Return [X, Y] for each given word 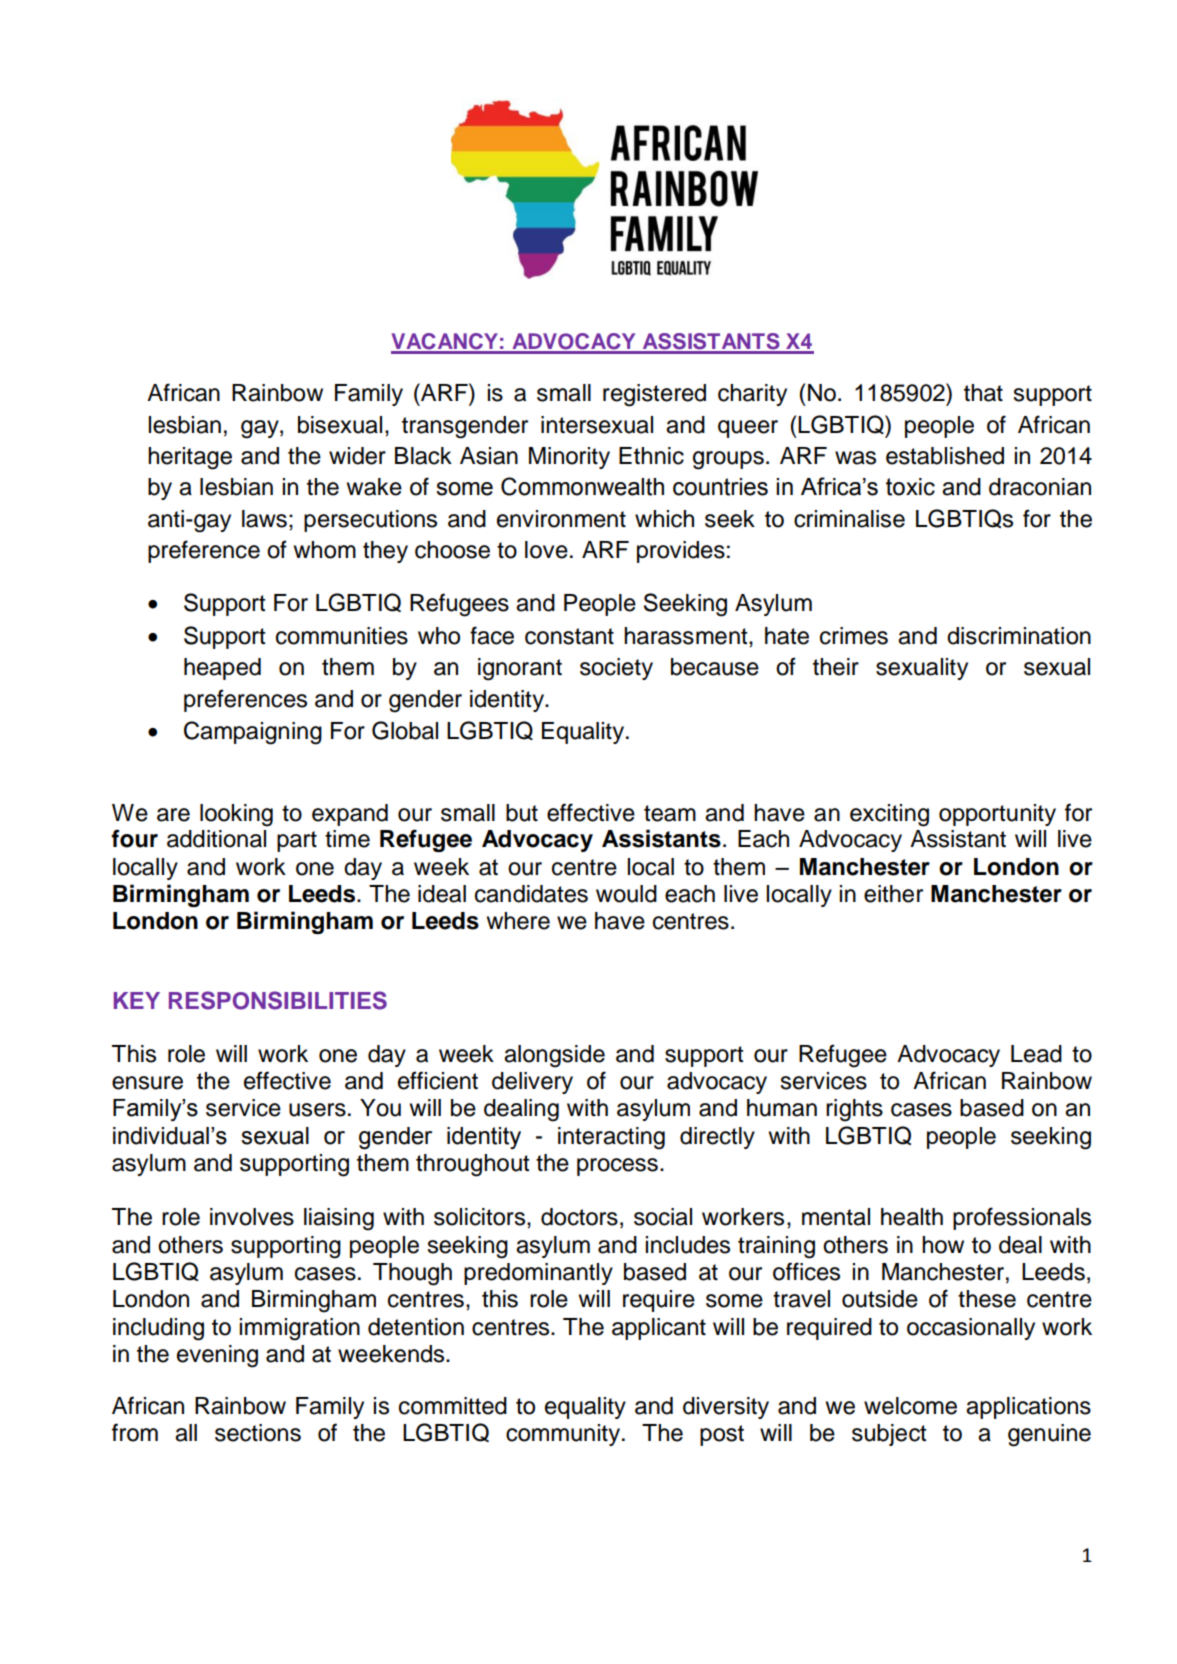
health [912, 1217]
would [626, 894]
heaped [222, 669]
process [617, 1167]
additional [216, 839]
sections [258, 1433]
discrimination [1019, 636]
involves [252, 1217]
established [945, 456]
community [564, 1435]
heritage [190, 458]
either [893, 894]
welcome [910, 1406]
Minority [569, 458]
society [616, 669]
